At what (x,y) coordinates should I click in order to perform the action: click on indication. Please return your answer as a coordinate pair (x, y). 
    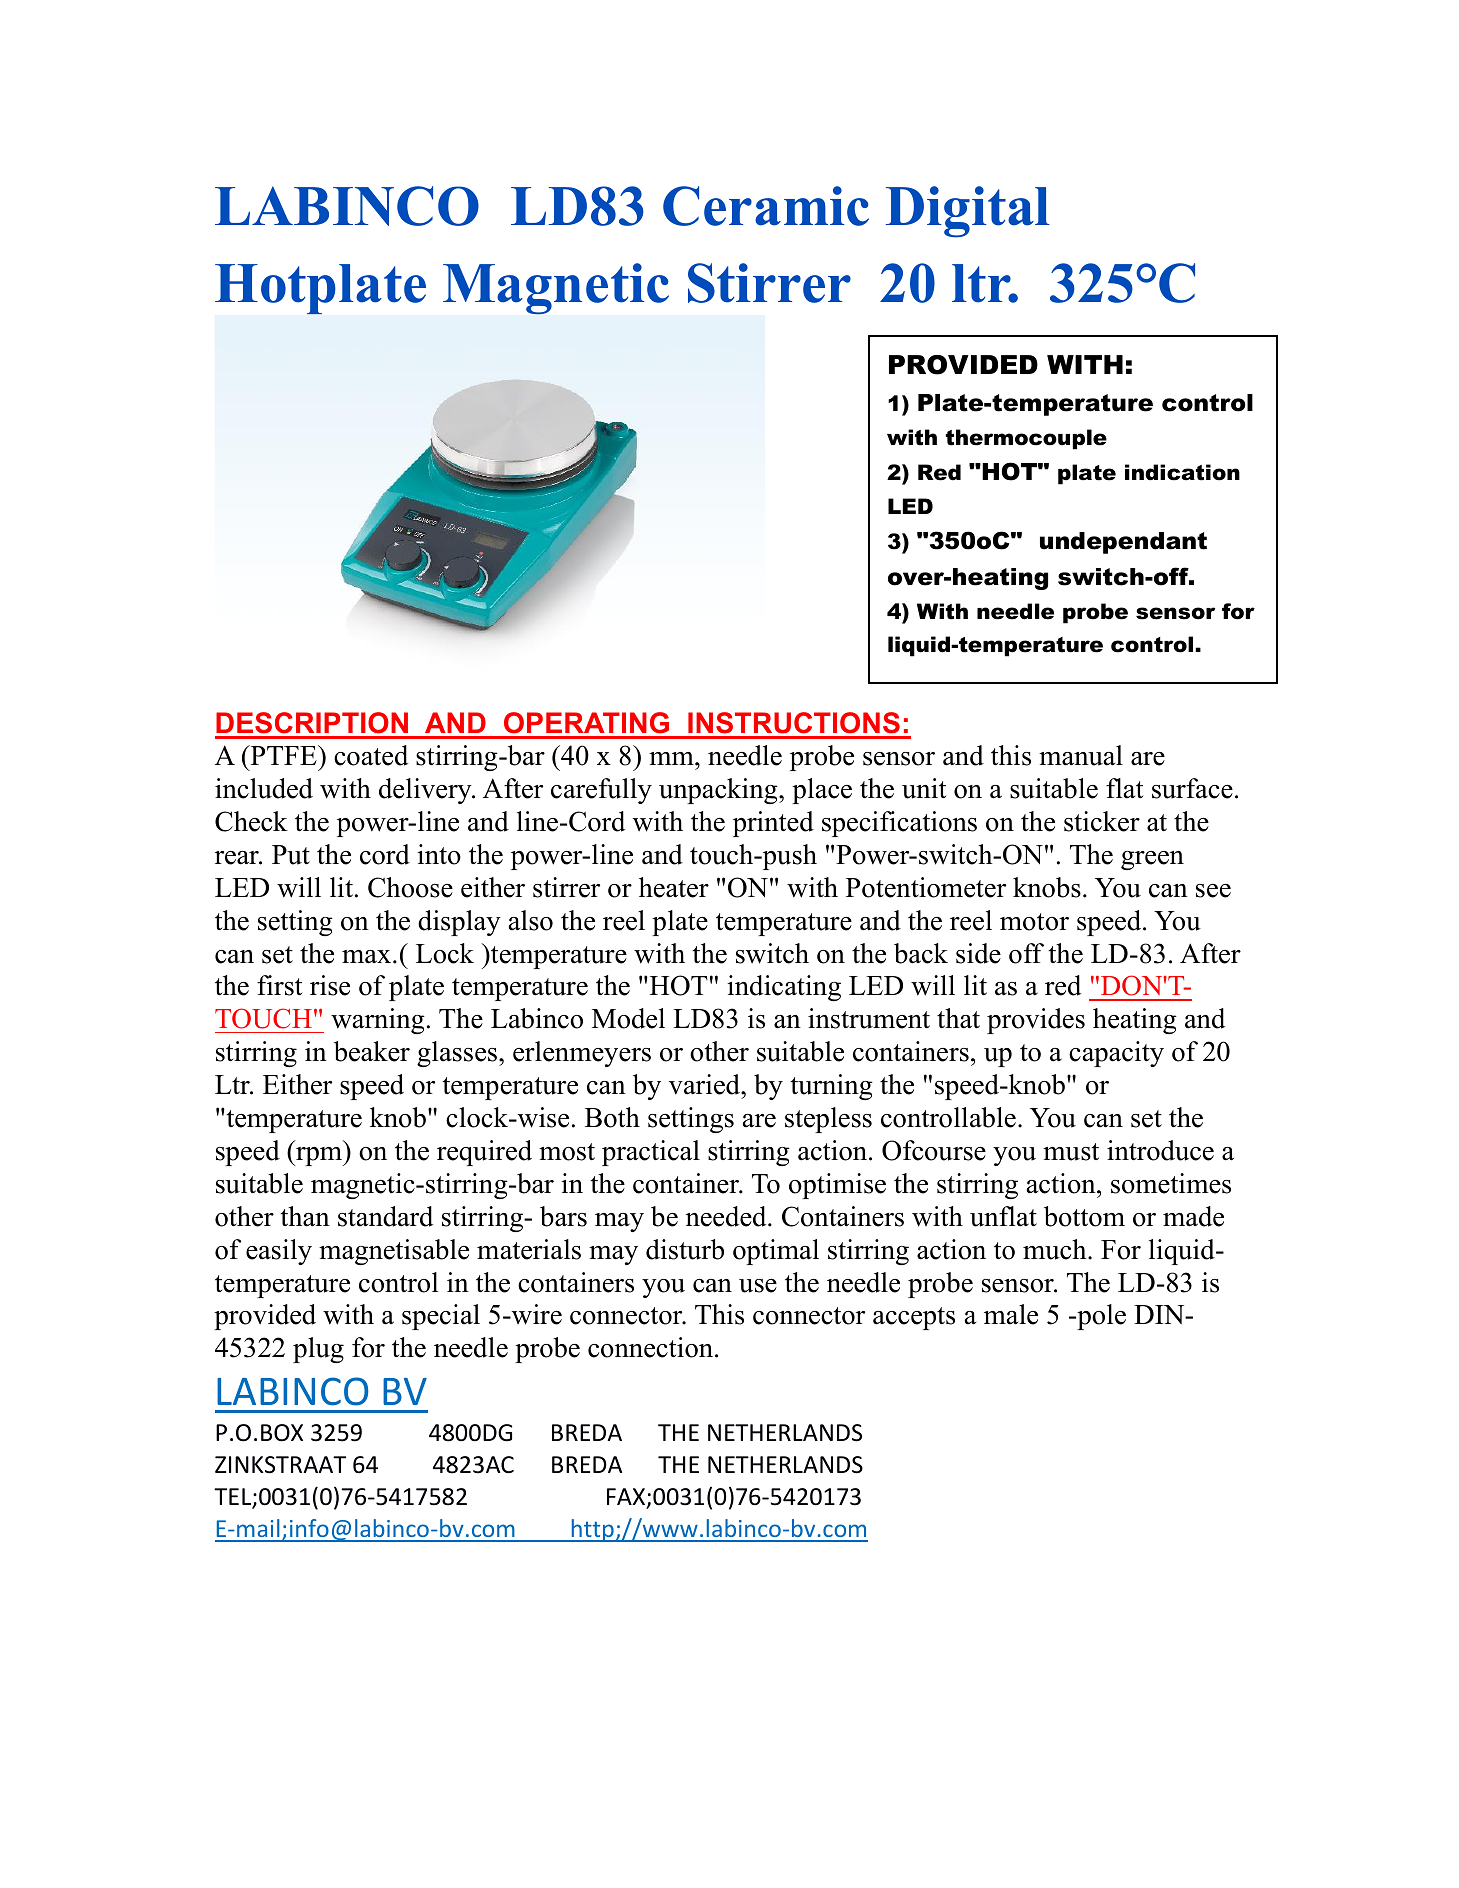
    Looking at the image, I should click on (1182, 472).
